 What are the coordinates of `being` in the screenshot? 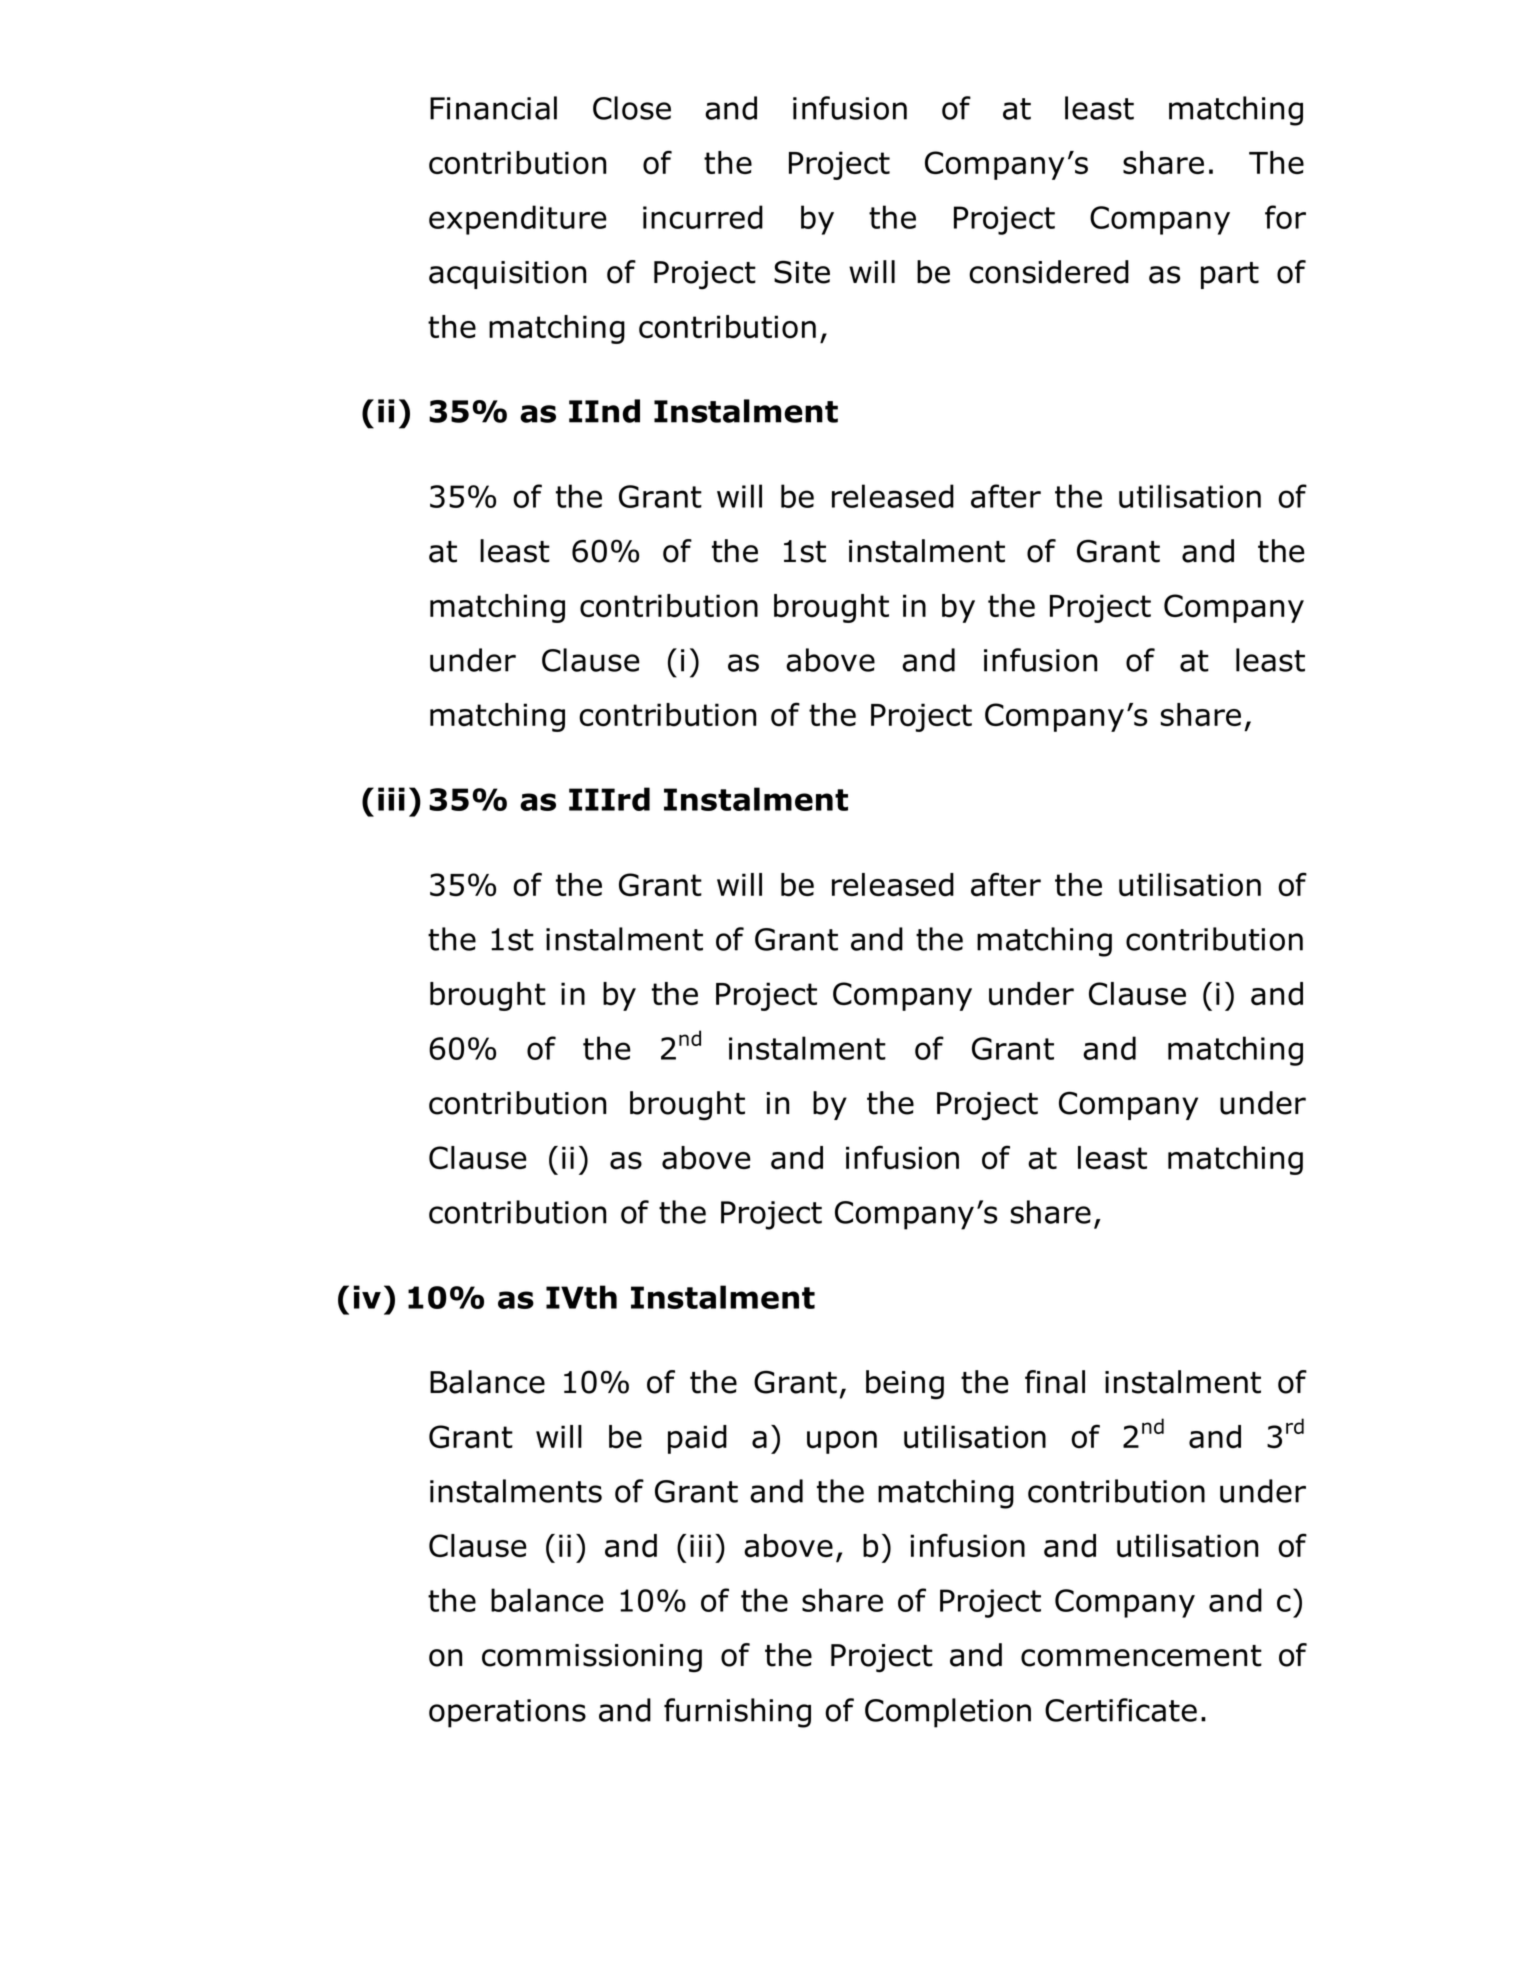 It's located at (905, 1385).
